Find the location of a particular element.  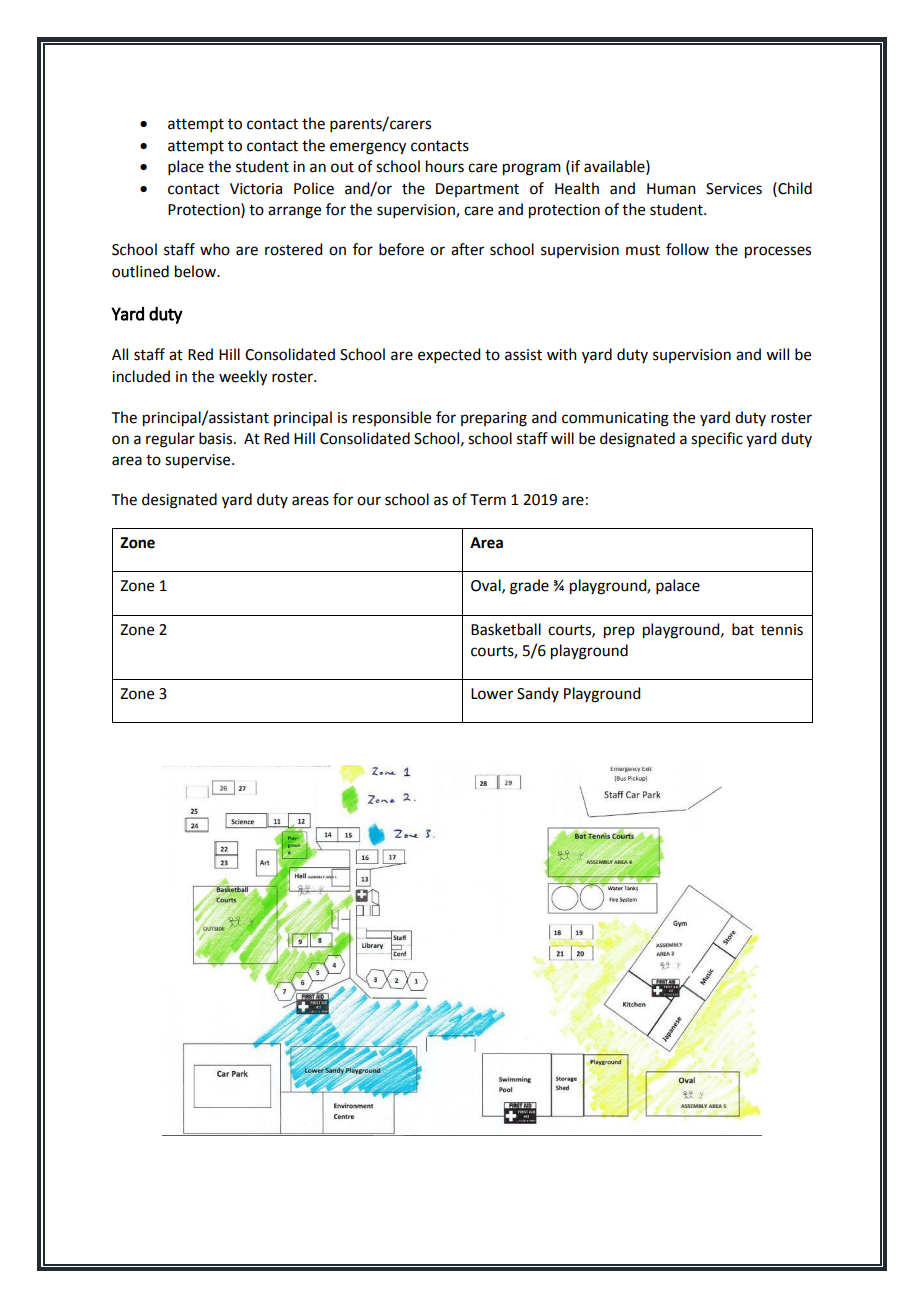

expected is located at coordinates (449, 355).
